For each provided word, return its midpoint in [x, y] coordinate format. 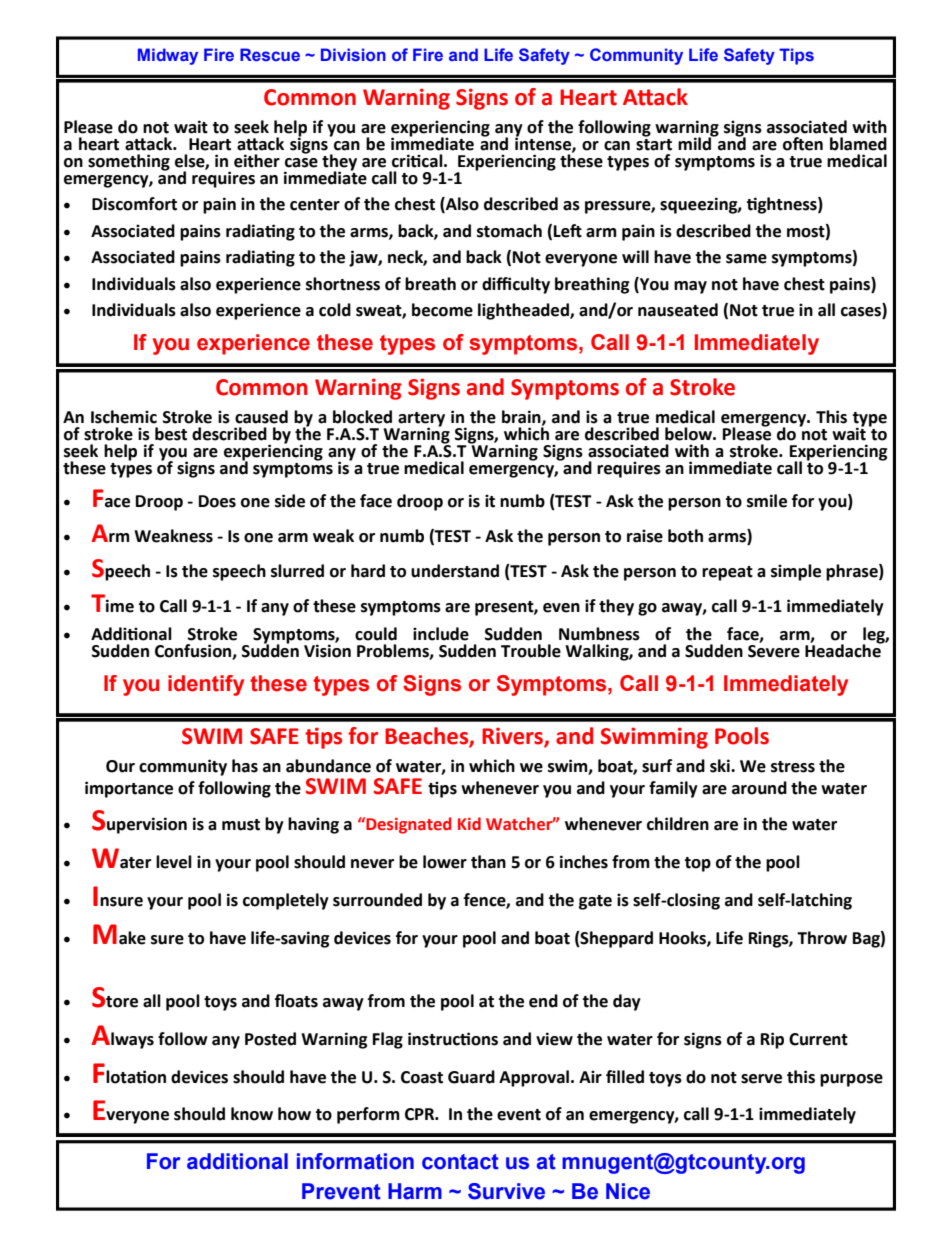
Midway [168, 56]
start [654, 143]
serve [761, 1079]
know [252, 1114]
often [803, 144]
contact [460, 1162]
